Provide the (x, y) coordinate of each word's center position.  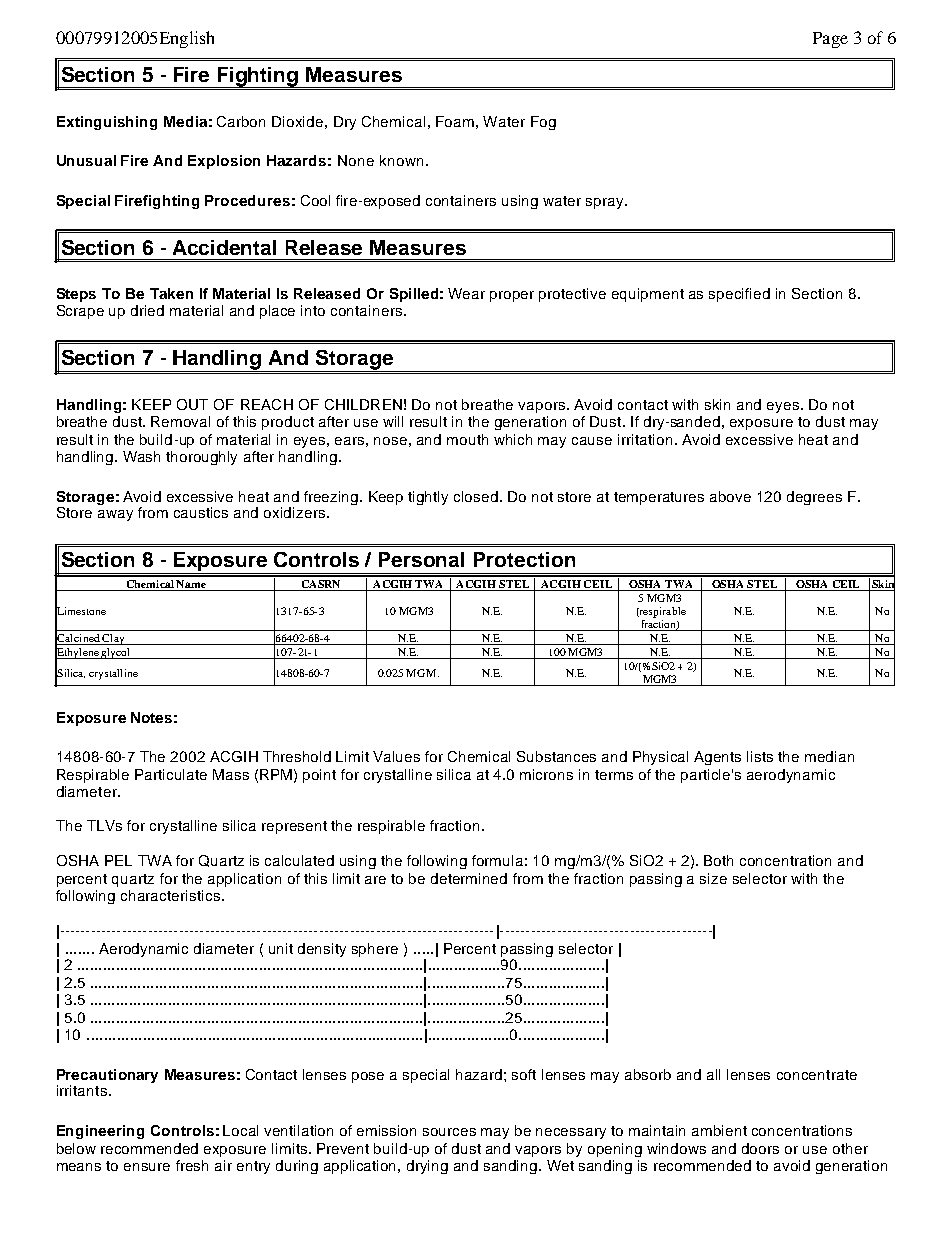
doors (760, 1148)
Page (830, 40)
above (730, 496)
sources (449, 1132)
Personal (421, 559)
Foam (455, 121)
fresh (192, 1165)
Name (192, 585)
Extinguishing (107, 123)
